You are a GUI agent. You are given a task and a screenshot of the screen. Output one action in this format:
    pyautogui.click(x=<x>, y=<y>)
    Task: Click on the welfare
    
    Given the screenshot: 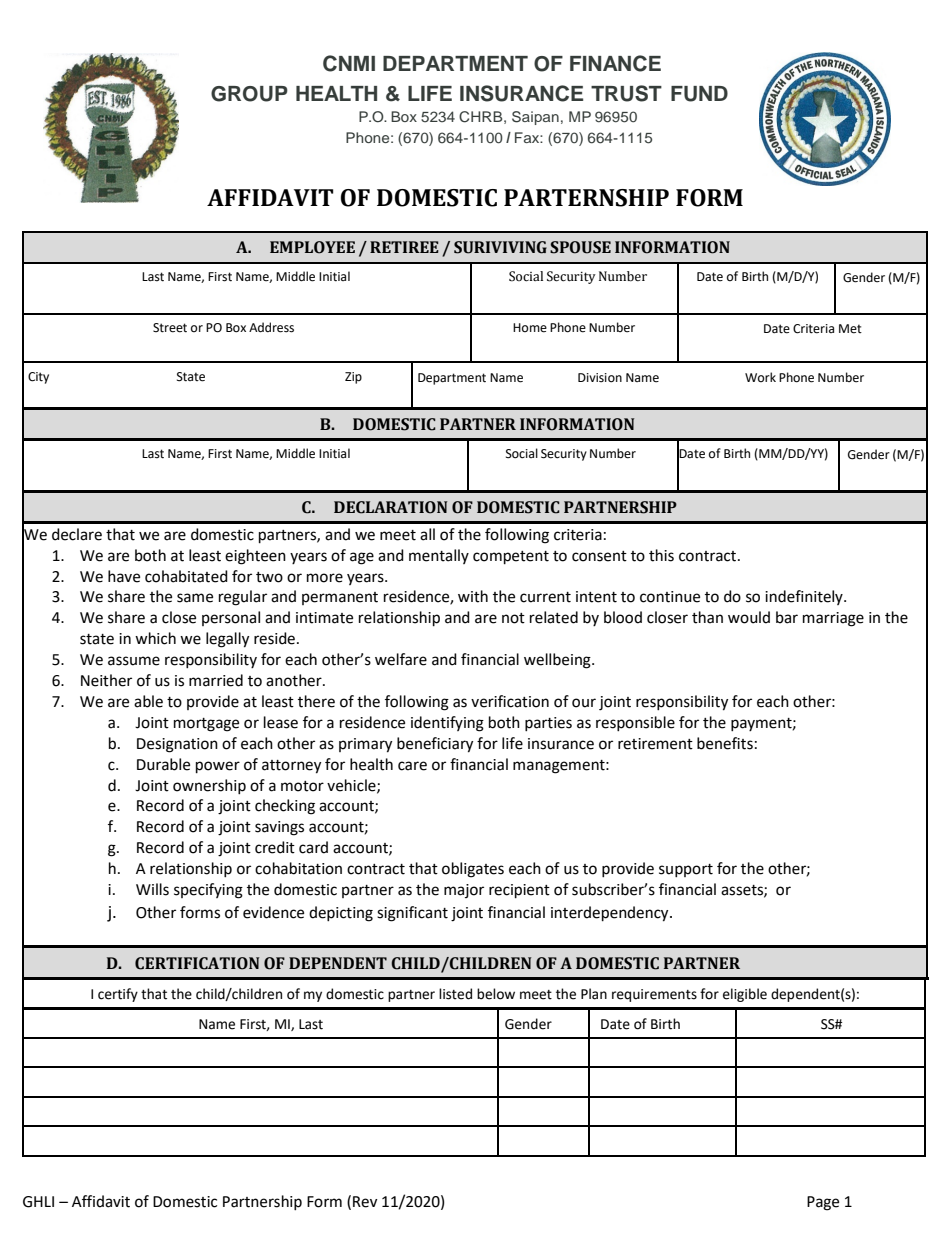 What is the action you would take?
    pyautogui.click(x=401, y=659)
